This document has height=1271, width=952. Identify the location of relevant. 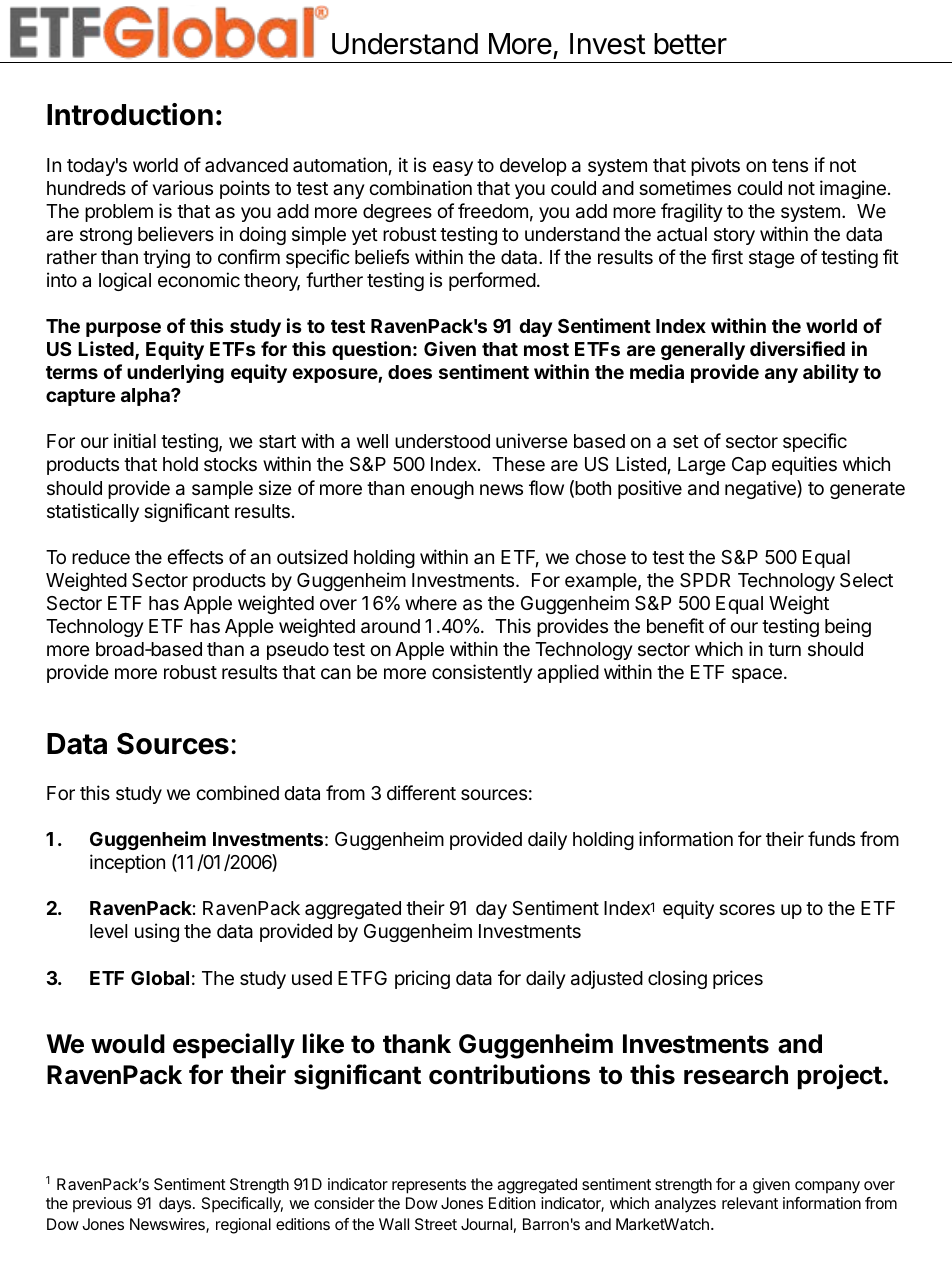
(750, 1203).
